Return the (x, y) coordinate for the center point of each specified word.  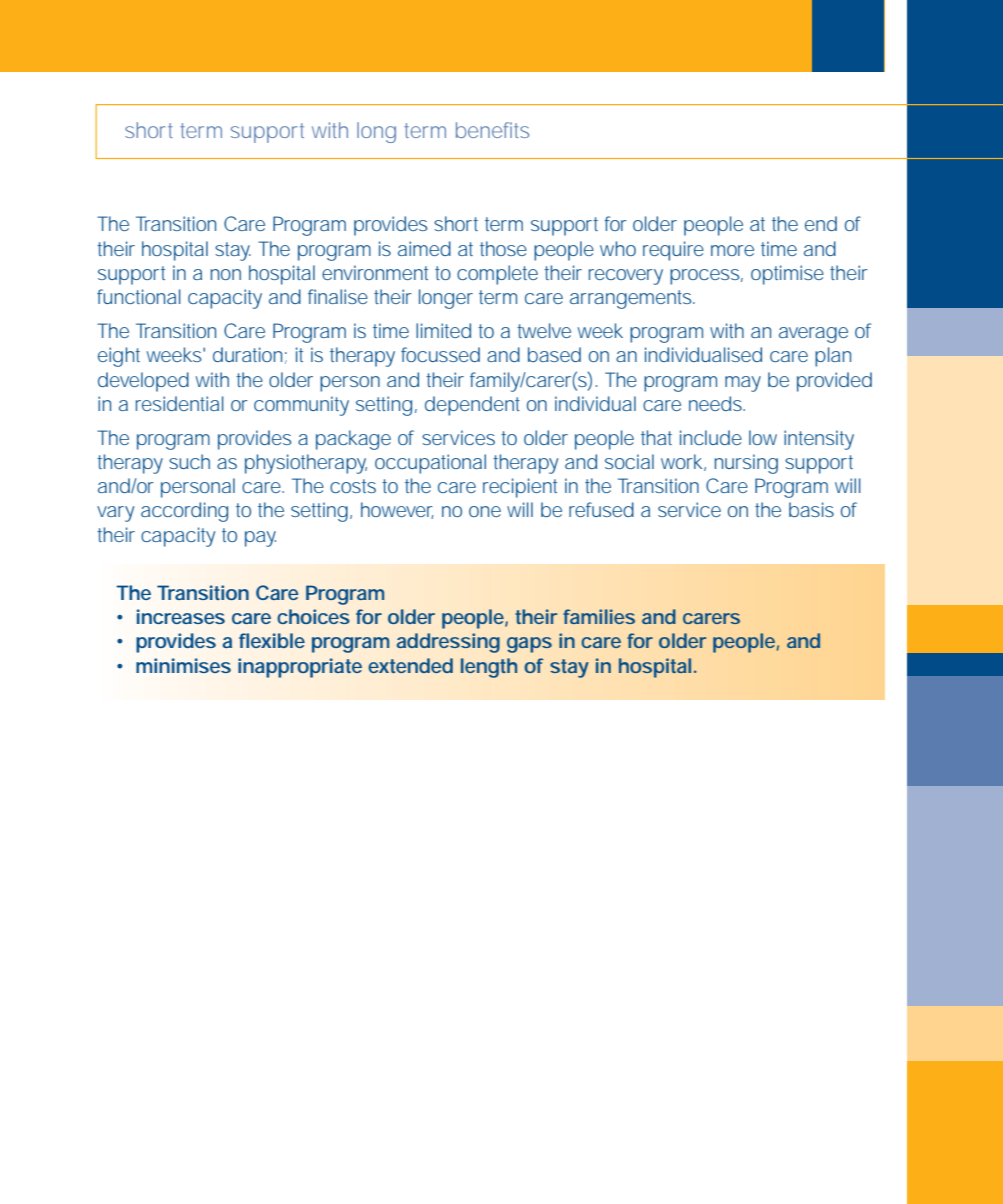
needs (717, 403)
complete (497, 275)
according (184, 512)
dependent (472, 406)
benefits (492, 130)
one (485, 511)
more (732, 250)
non (226, 274)
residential (180, 403)
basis (811, 509)
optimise (787, 275)
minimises (183, 665)
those (503, 248)
